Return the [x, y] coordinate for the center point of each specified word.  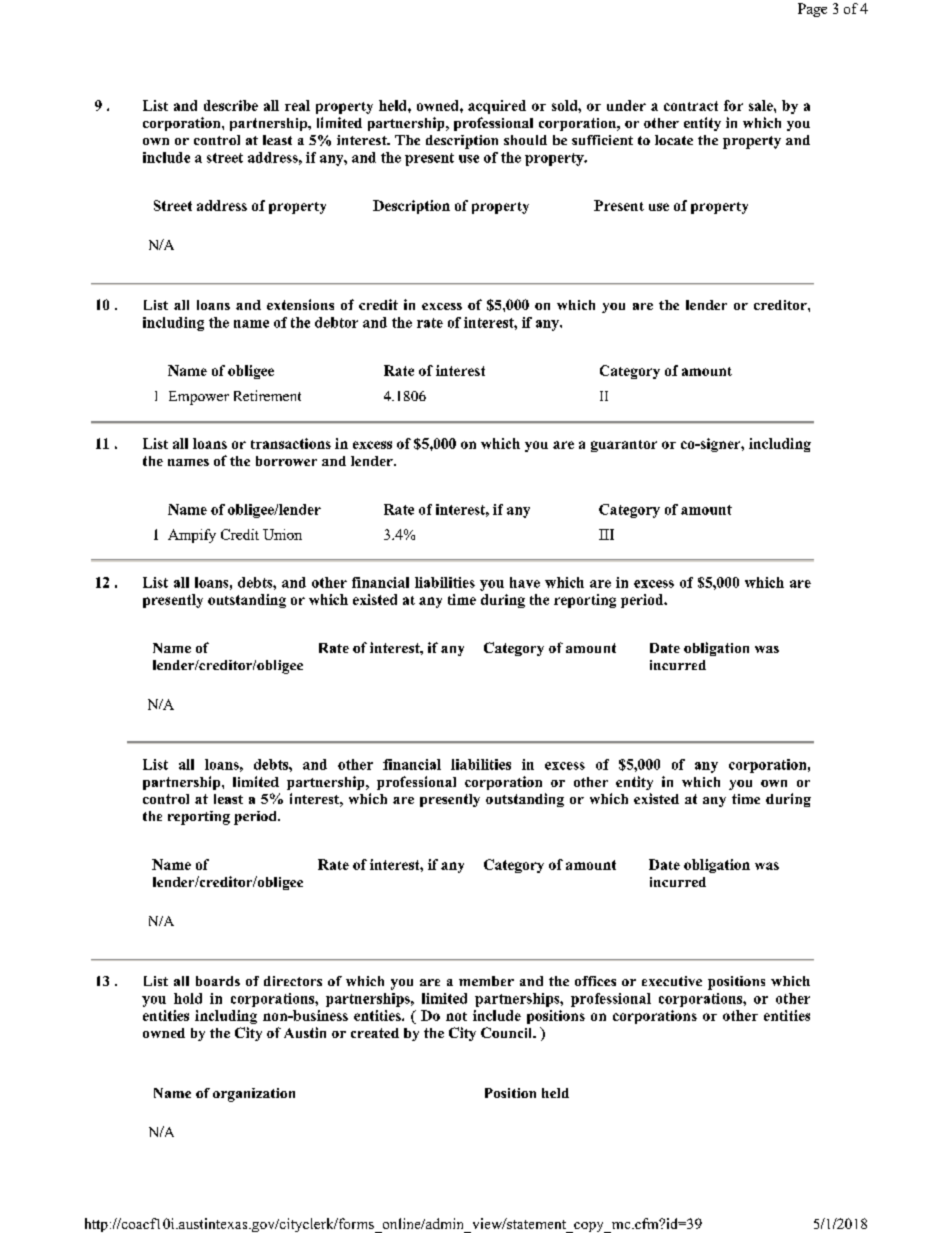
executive [672, 981]
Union [282, 534]
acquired [497, 107]
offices [595, 981]
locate [674, 140]
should [525, 140]
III [606, 534]
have [525, 582]
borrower [286, 461]
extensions [300, 304]
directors [293, 981]
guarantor [624, 446]
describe [231, 105]
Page [812, 10]
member [486, 981]
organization [254, 1095]
